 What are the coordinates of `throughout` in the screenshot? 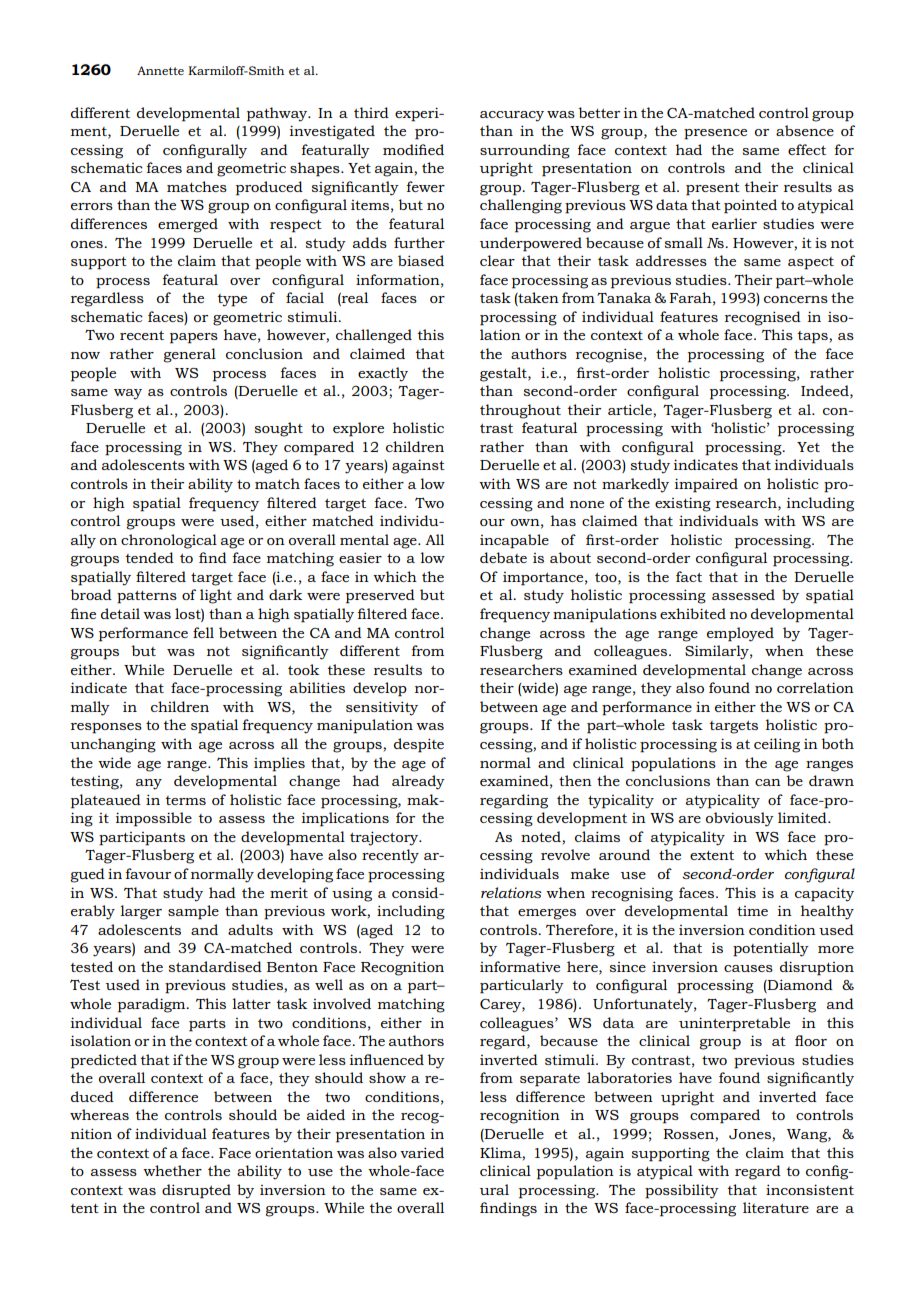 It's located at (520, 411).
